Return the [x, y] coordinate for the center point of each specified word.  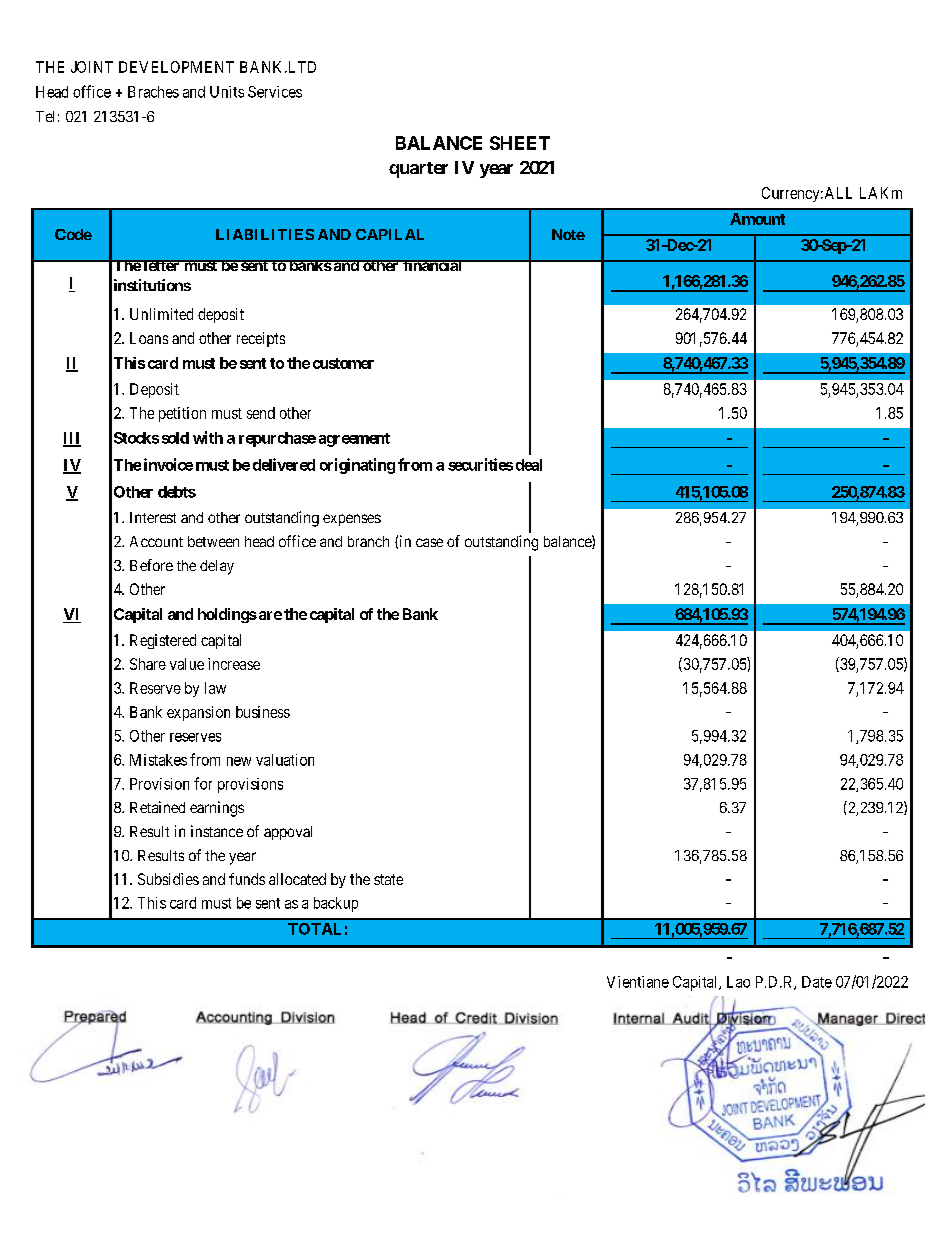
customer [343, 363]
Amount [757, 219]
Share [148, 664]
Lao [738, 982]
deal [529, 465]
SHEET [520, 143]
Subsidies [168, 879]
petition [182, 414]
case [429, 542]
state [388, 879]
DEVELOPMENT [176, 67]
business [263, 712]
